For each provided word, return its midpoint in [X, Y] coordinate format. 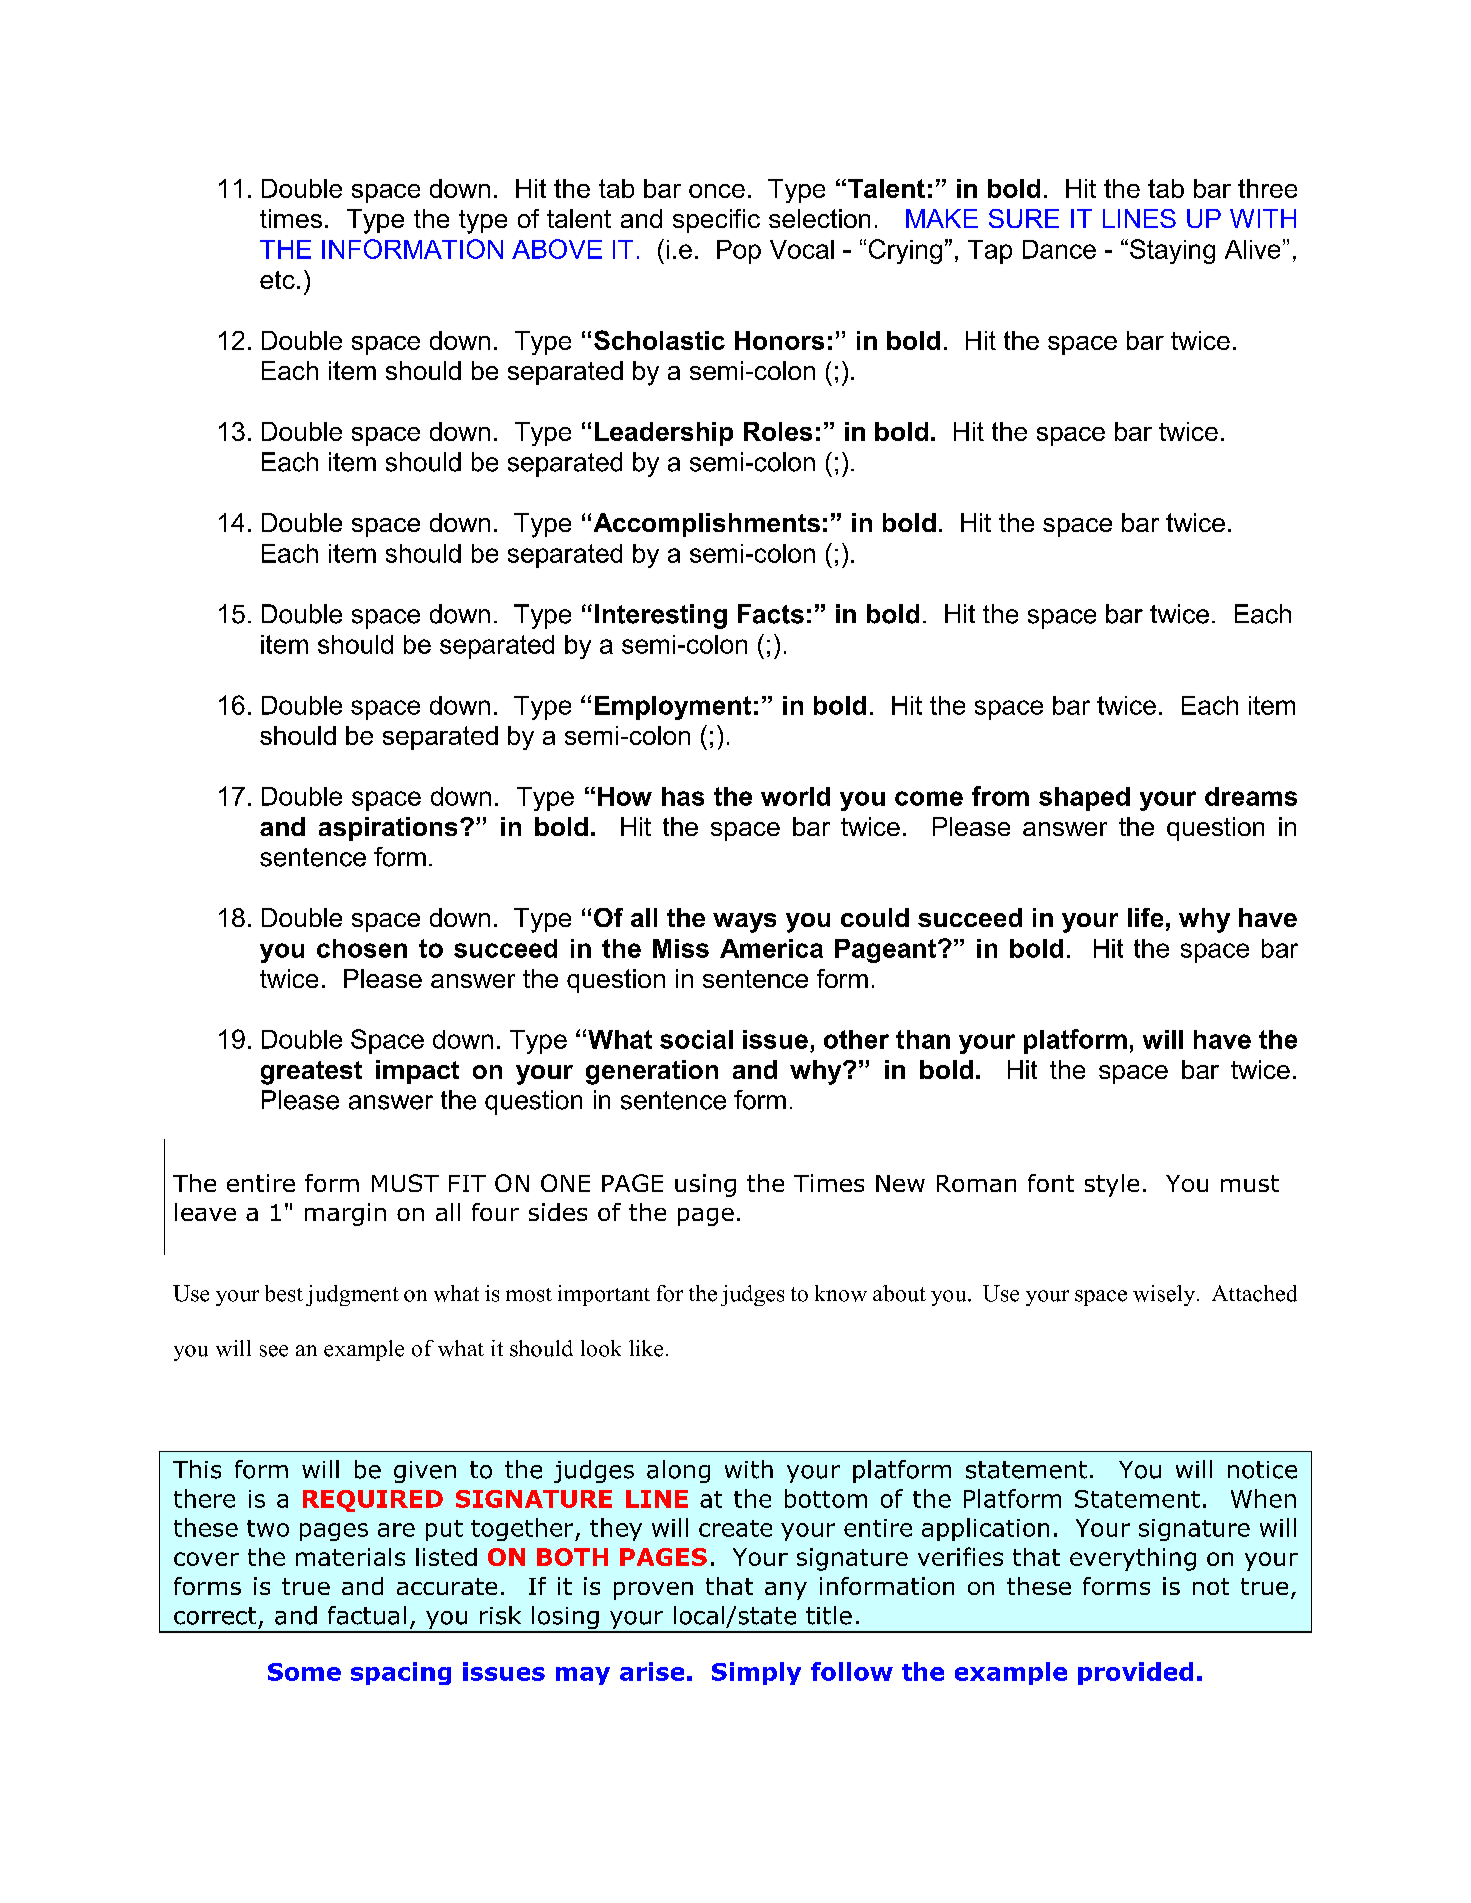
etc [277, 280]
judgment [352, 1295]
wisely [1165, 1295]
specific [716, 221]
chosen [362, 948]
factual [367, 1615]
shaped [1084, 799]
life [1145, 917]
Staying [1172, 251]
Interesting [661, 616]
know [841, 1293]
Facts [771, 614]
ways [744, 923]
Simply [756, 1673]
